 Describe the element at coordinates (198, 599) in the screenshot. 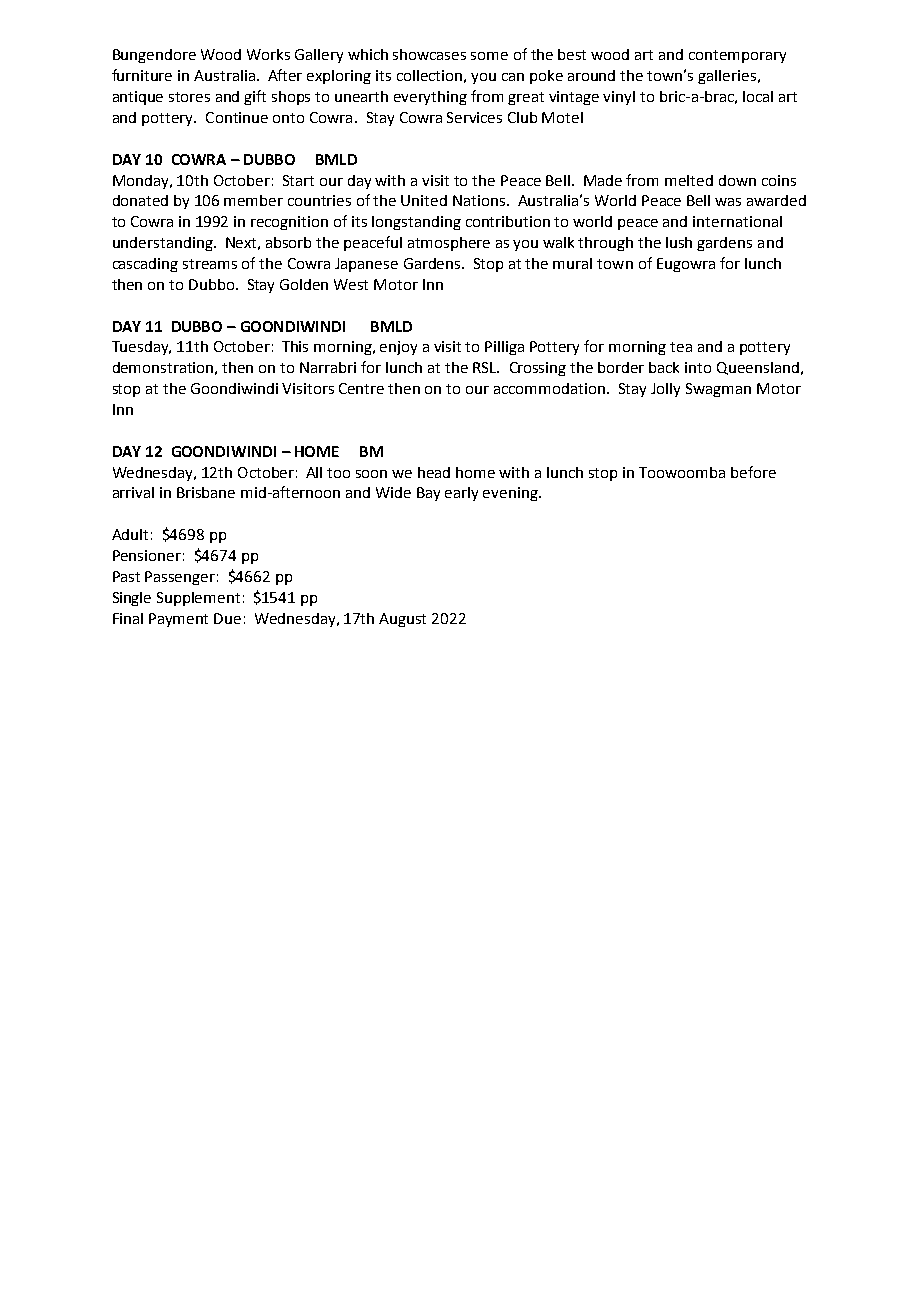

I see `Supplement` at that location.
